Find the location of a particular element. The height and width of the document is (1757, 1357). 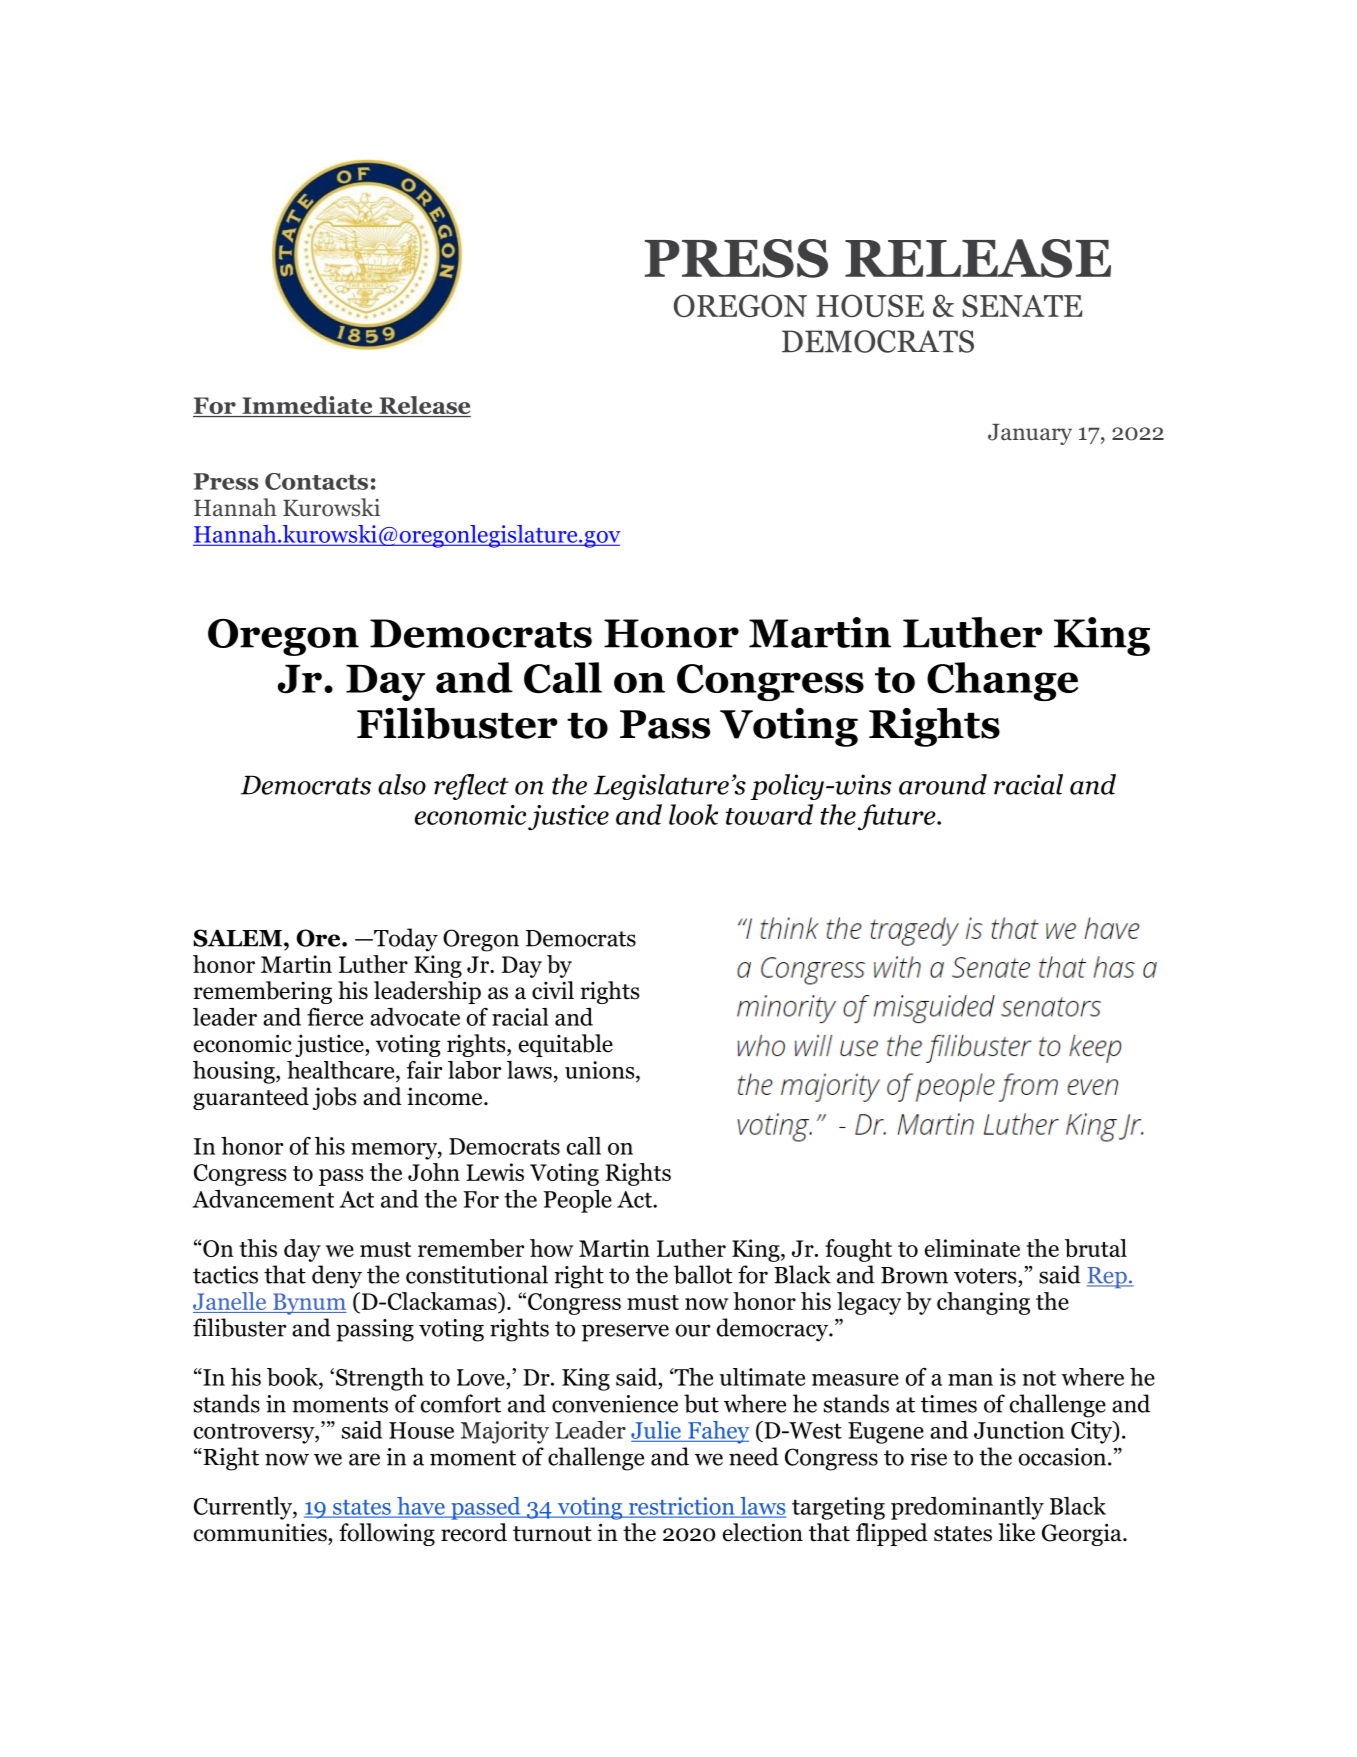

eliminate is located at coordinates (972, 1248).
